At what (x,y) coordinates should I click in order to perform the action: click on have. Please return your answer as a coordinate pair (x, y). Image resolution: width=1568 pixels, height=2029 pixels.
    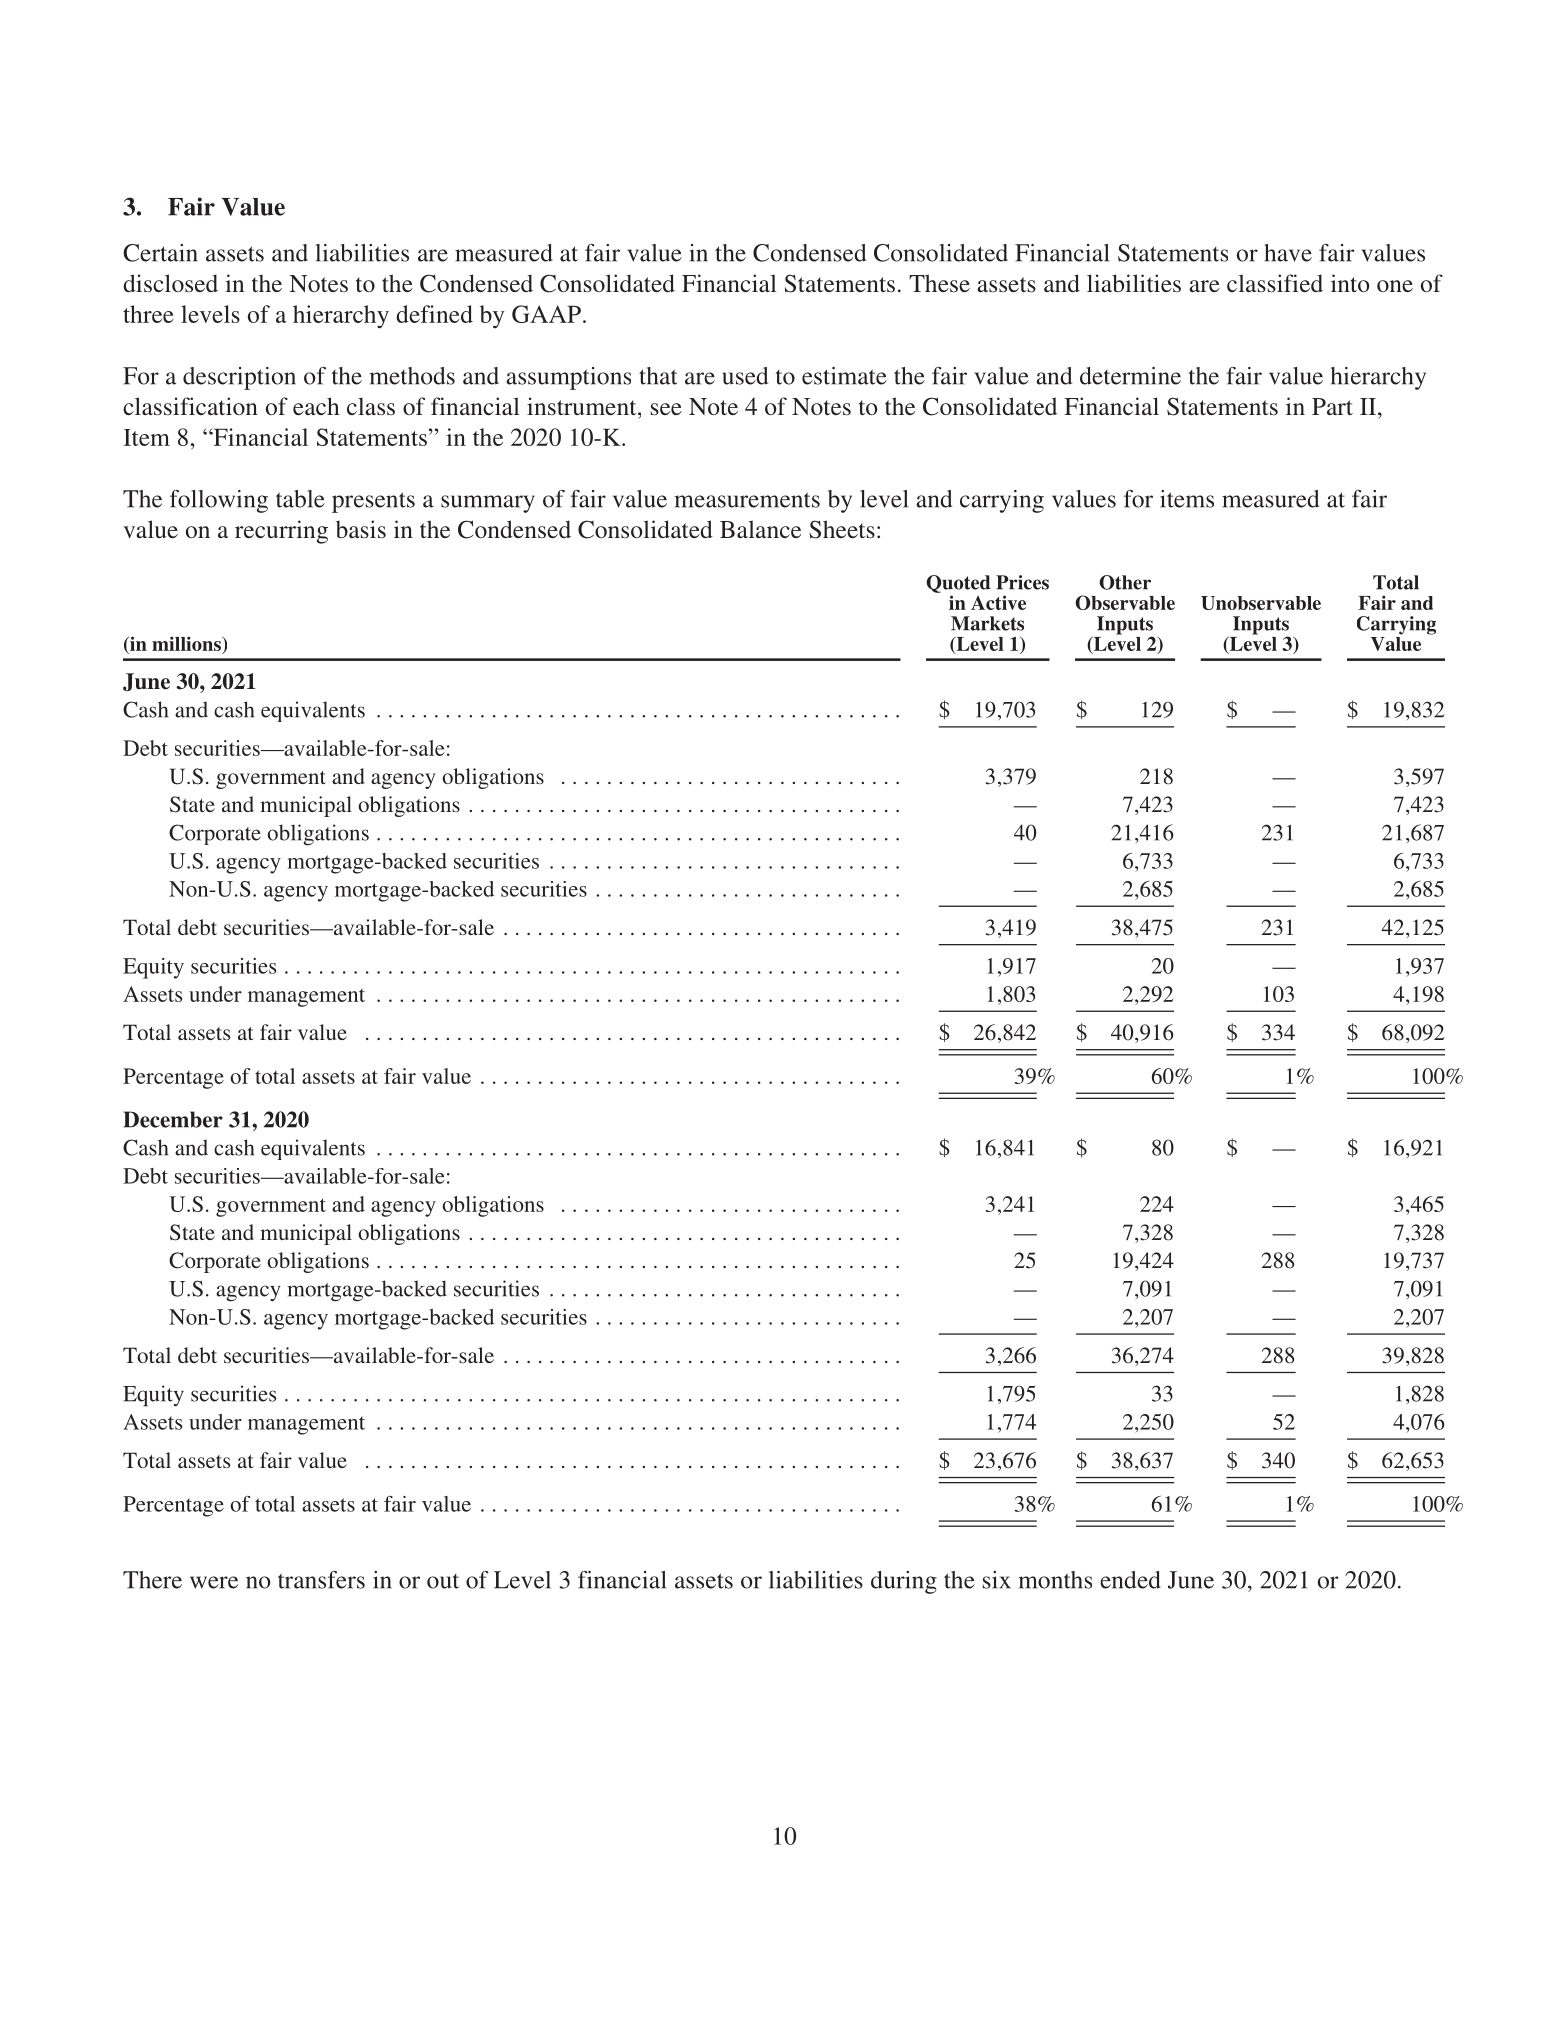
    Looking at the image, I should click on (1288, 253).
